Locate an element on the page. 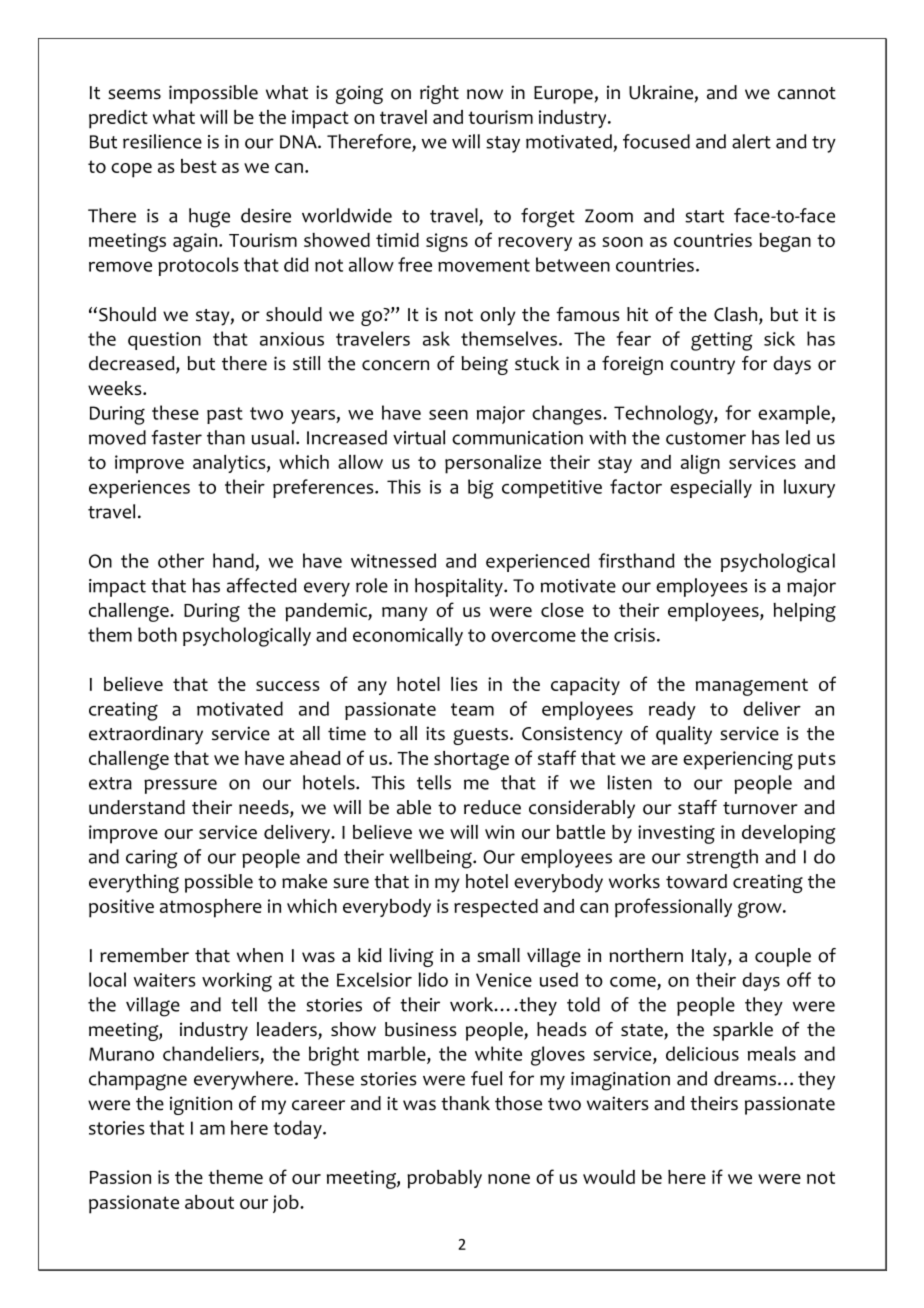  probably is located at coordinates (444, 1179).
